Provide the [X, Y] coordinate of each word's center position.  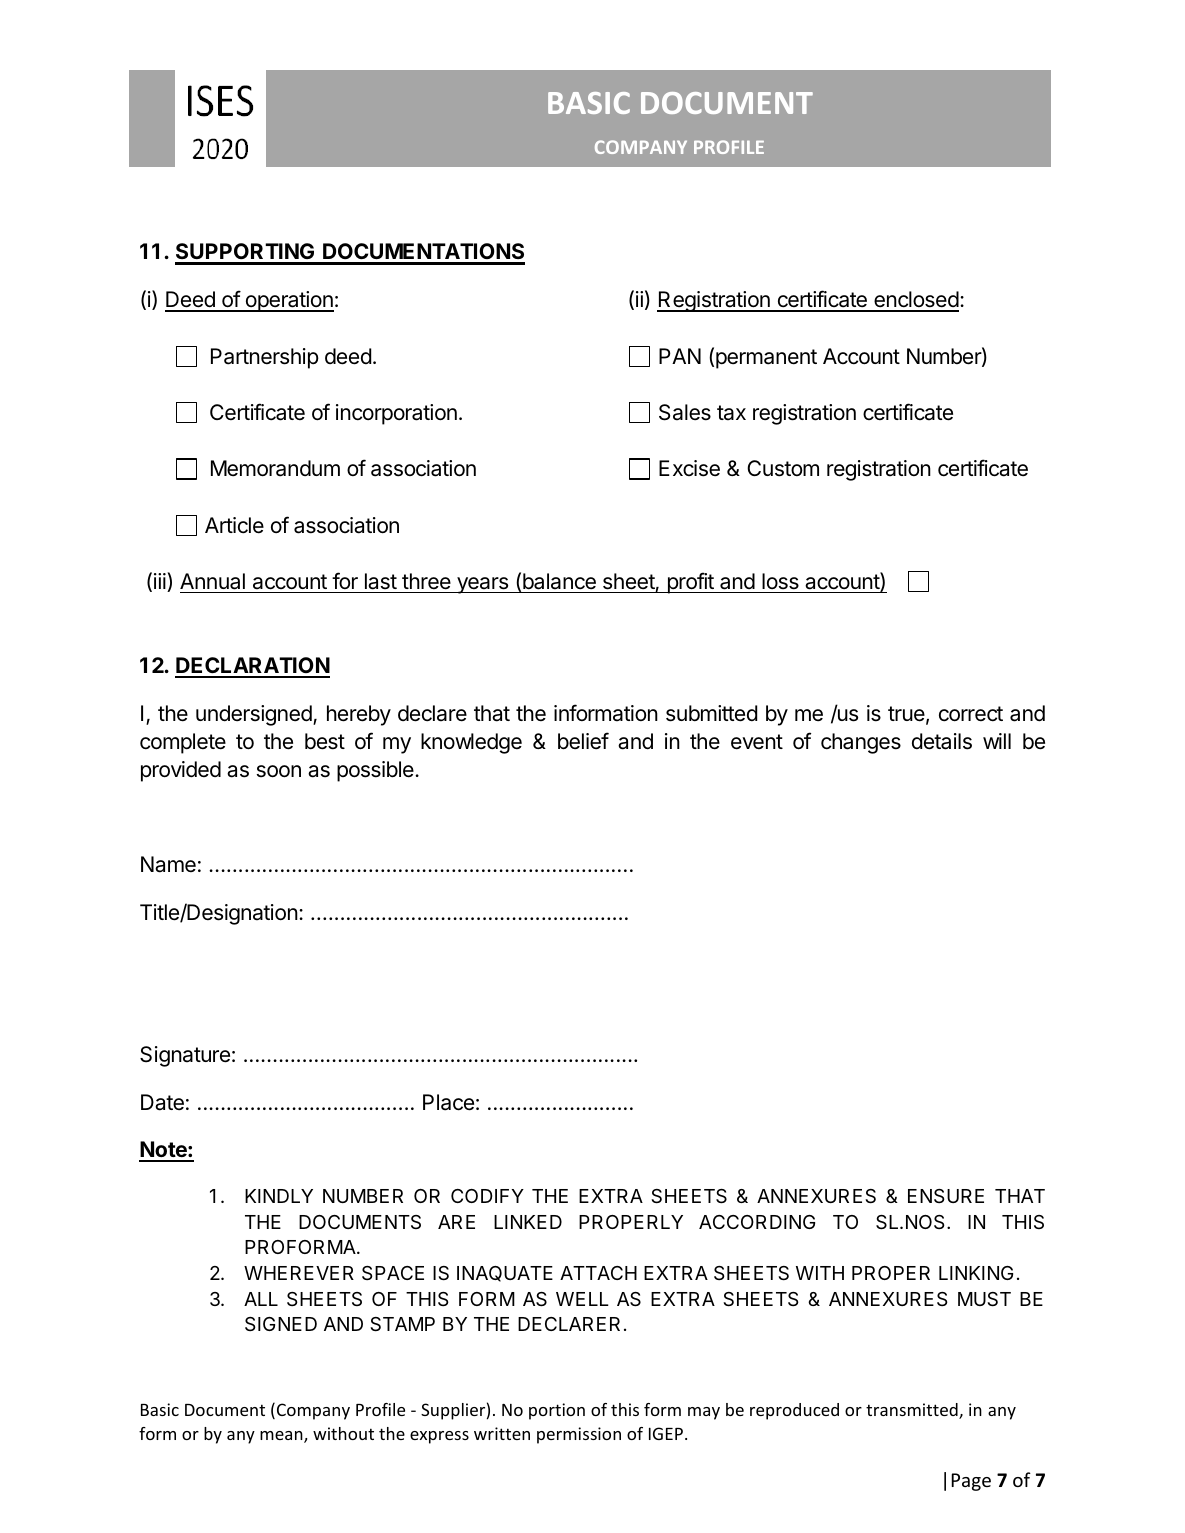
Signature [185, 1056]
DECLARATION [252, 667]
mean [282, 1437]
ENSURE [946, 1196]
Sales [685, 412]
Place [448, 1102]
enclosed [915, 301]
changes [861, 743]
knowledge [471, 743]
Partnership [265, 358]
